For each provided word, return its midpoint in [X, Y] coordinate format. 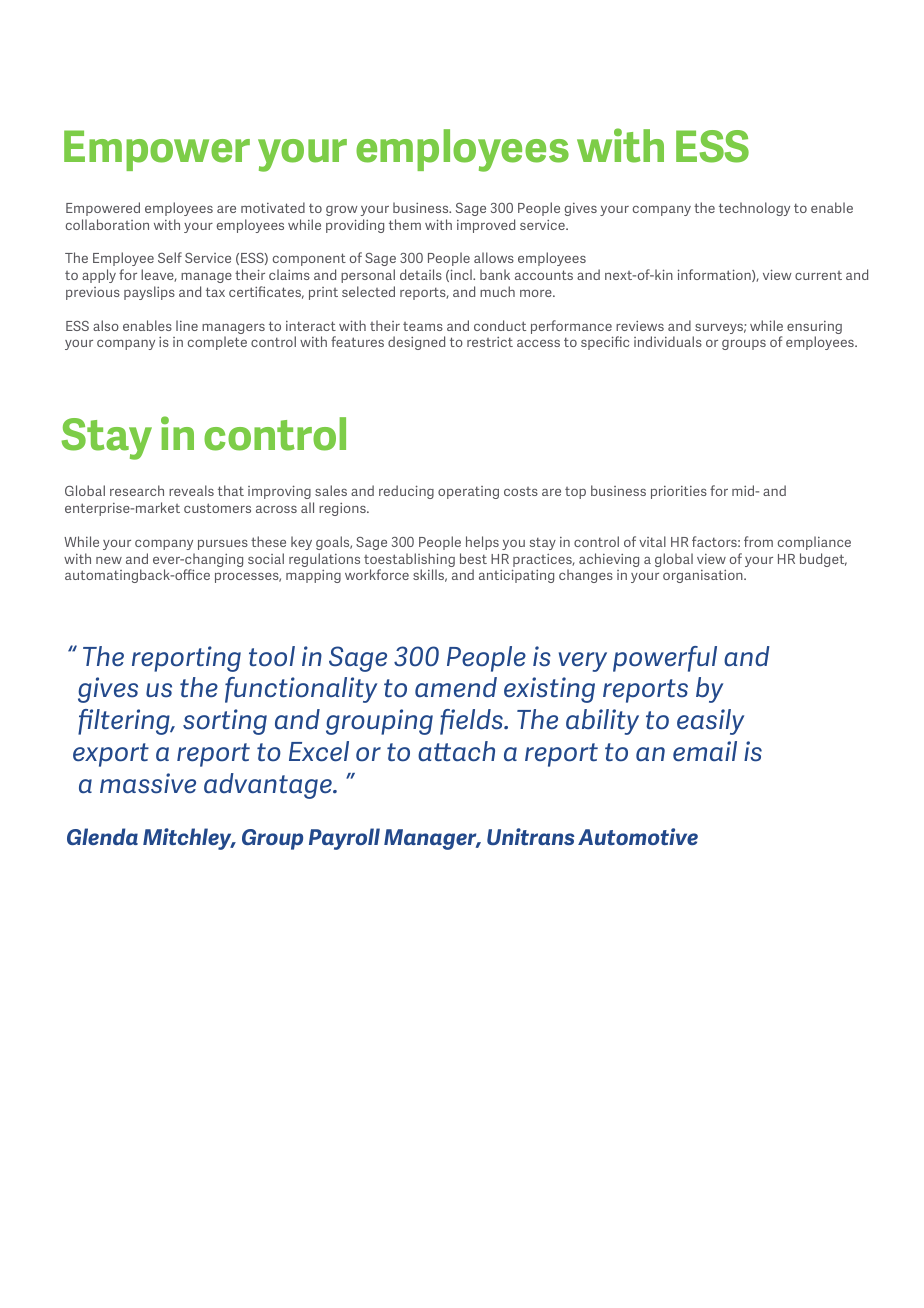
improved [486, 226]
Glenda [102, 836]
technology [754, 209]
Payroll [344, 839]
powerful [665, 659]
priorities [679, 492]
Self [170, 257]
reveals [191, 490]
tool [272, 656]
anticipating [516, 576]
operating [468, 492]
